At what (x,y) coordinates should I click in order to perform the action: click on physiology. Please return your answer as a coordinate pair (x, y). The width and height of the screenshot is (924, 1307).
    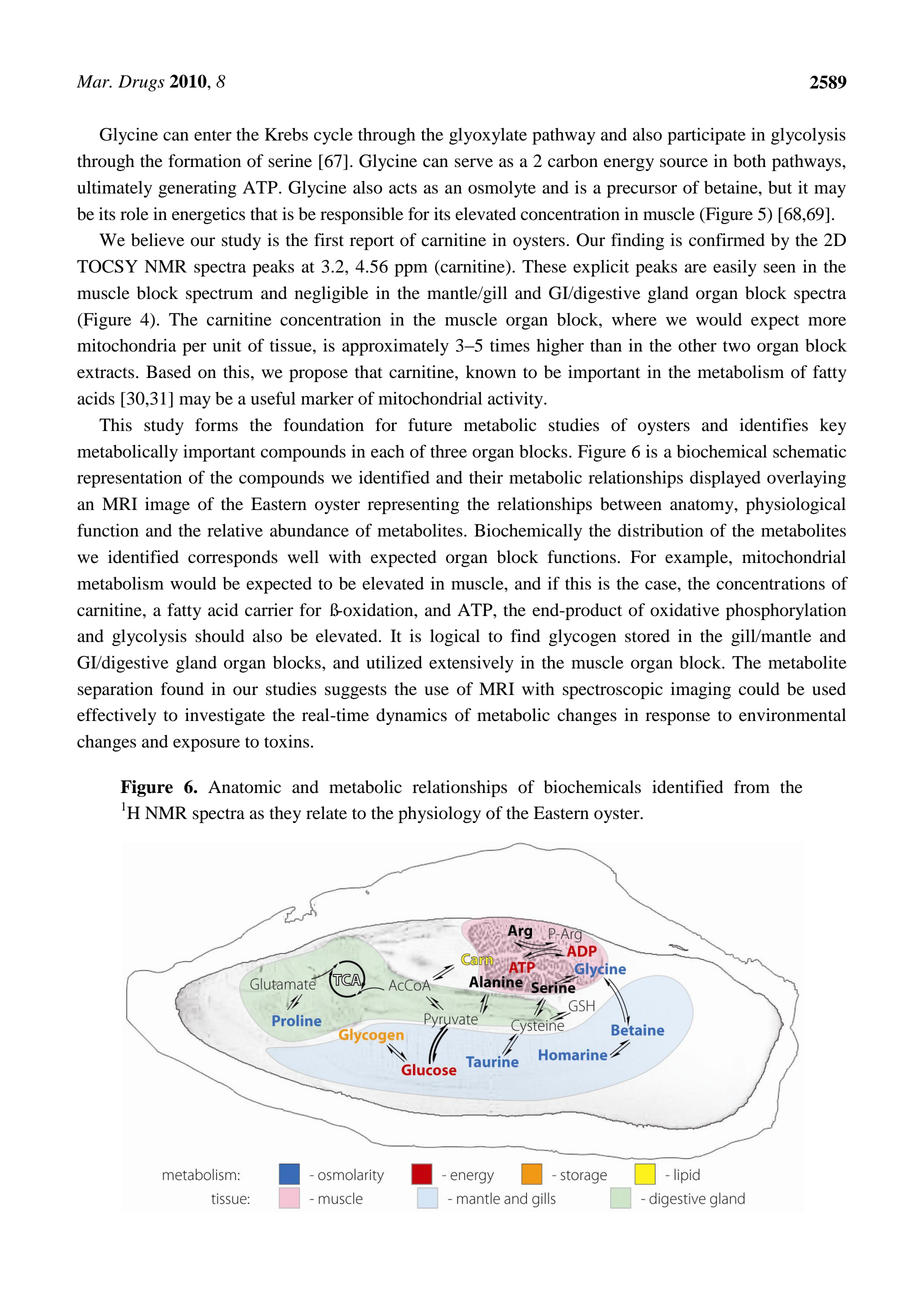
    Looking at the image, I should click on (440, 814).
